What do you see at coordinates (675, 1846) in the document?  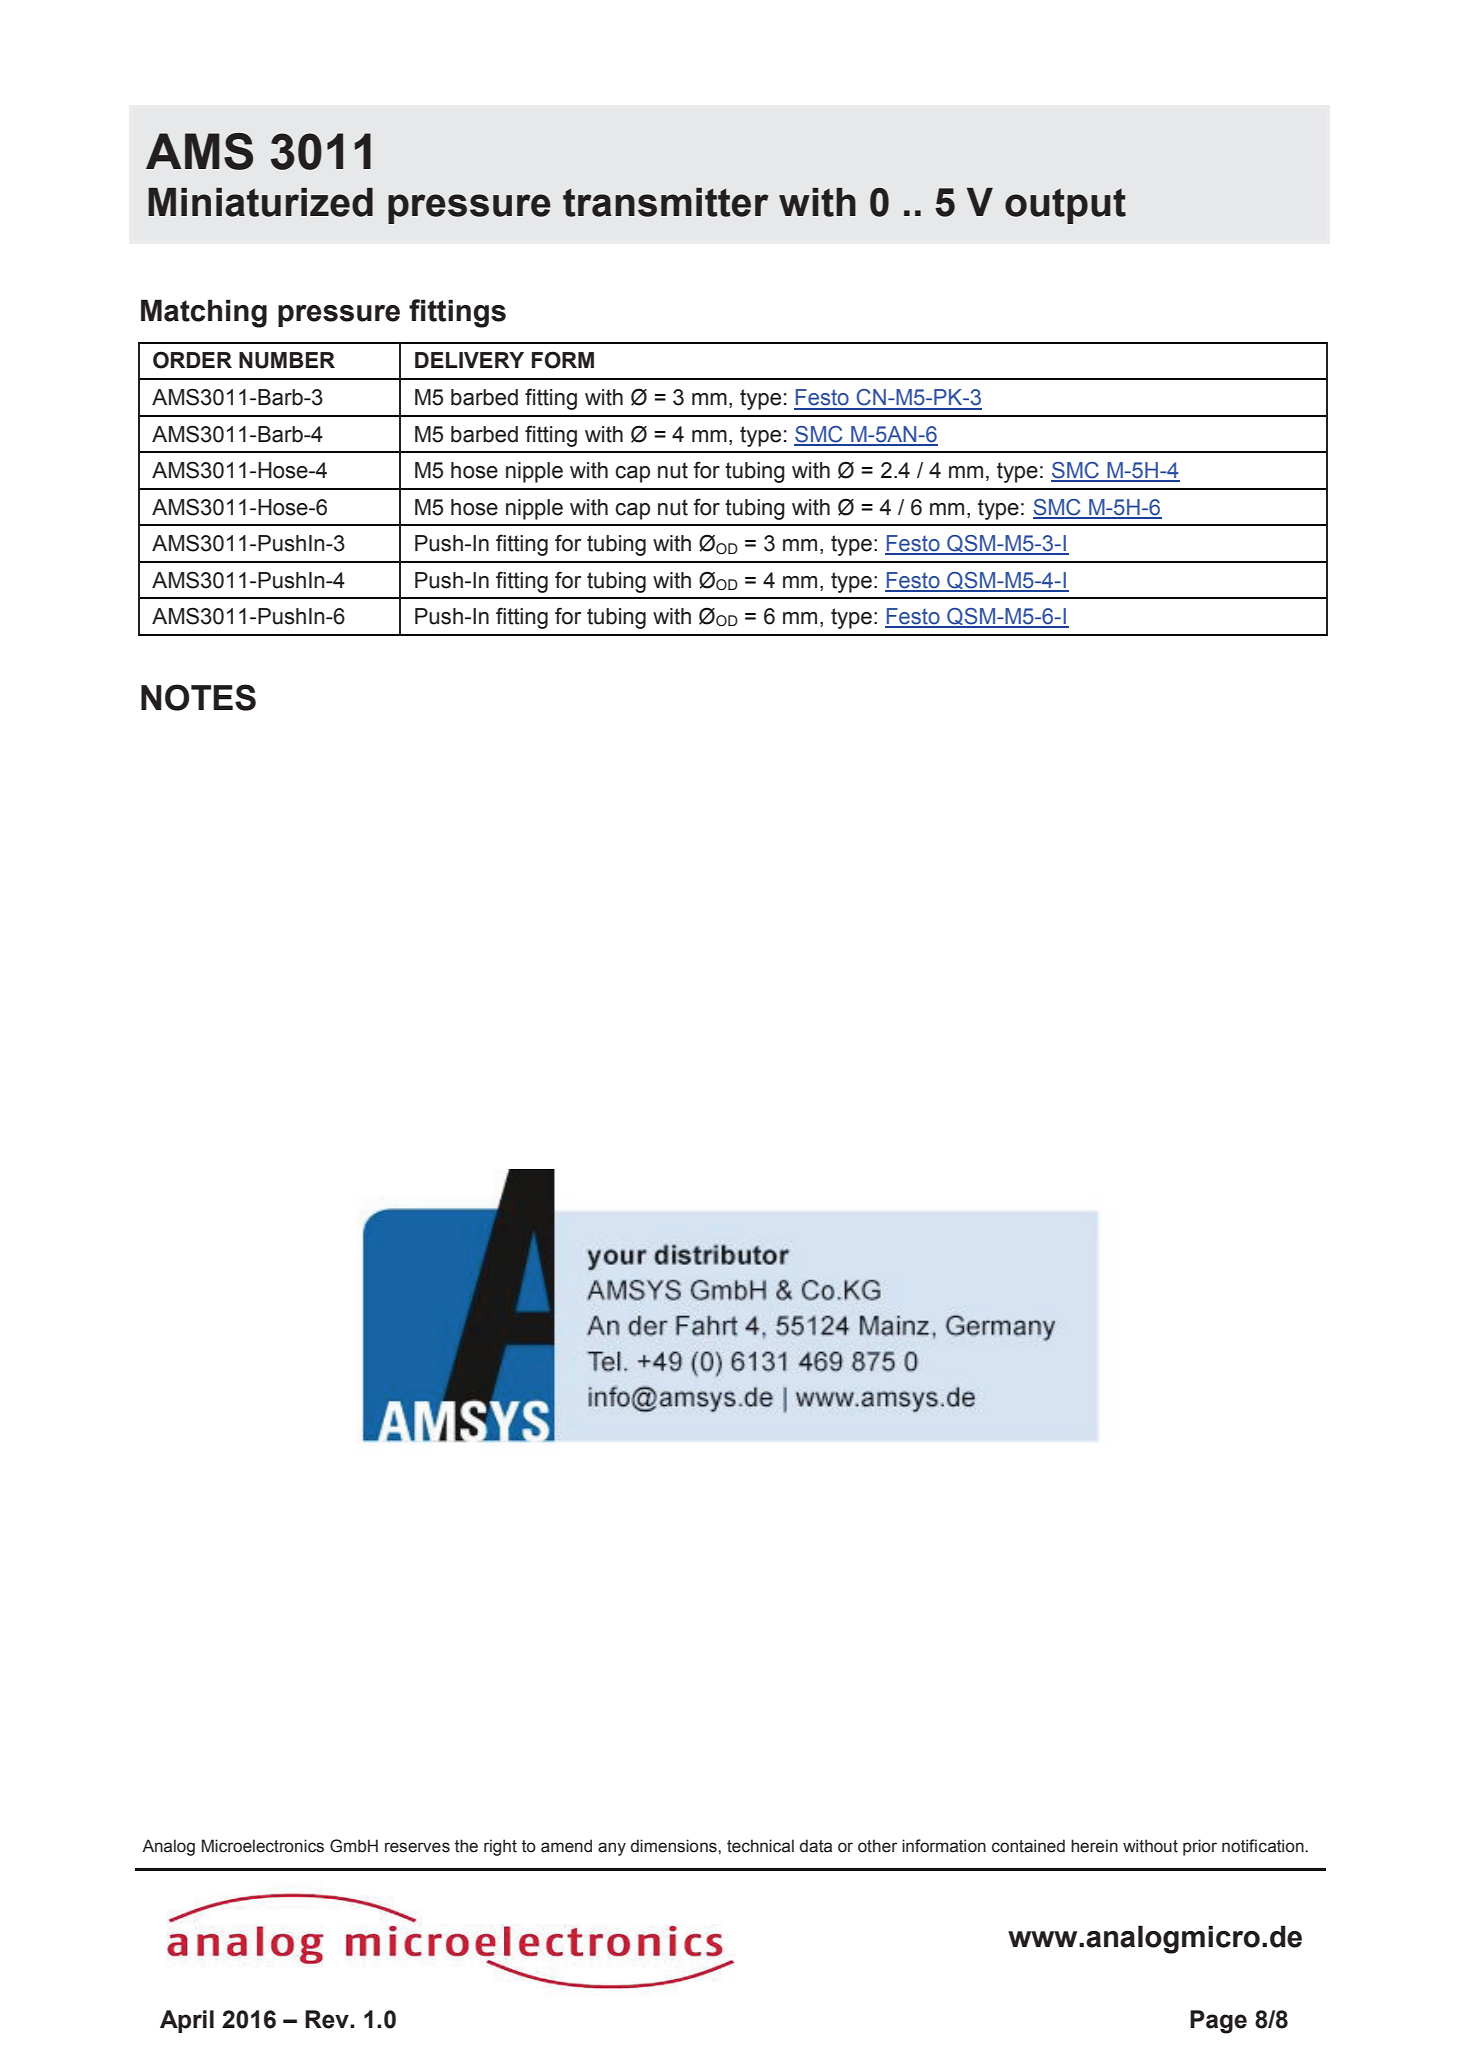 I see `dimensions` at bounding box center [675, 1846].
